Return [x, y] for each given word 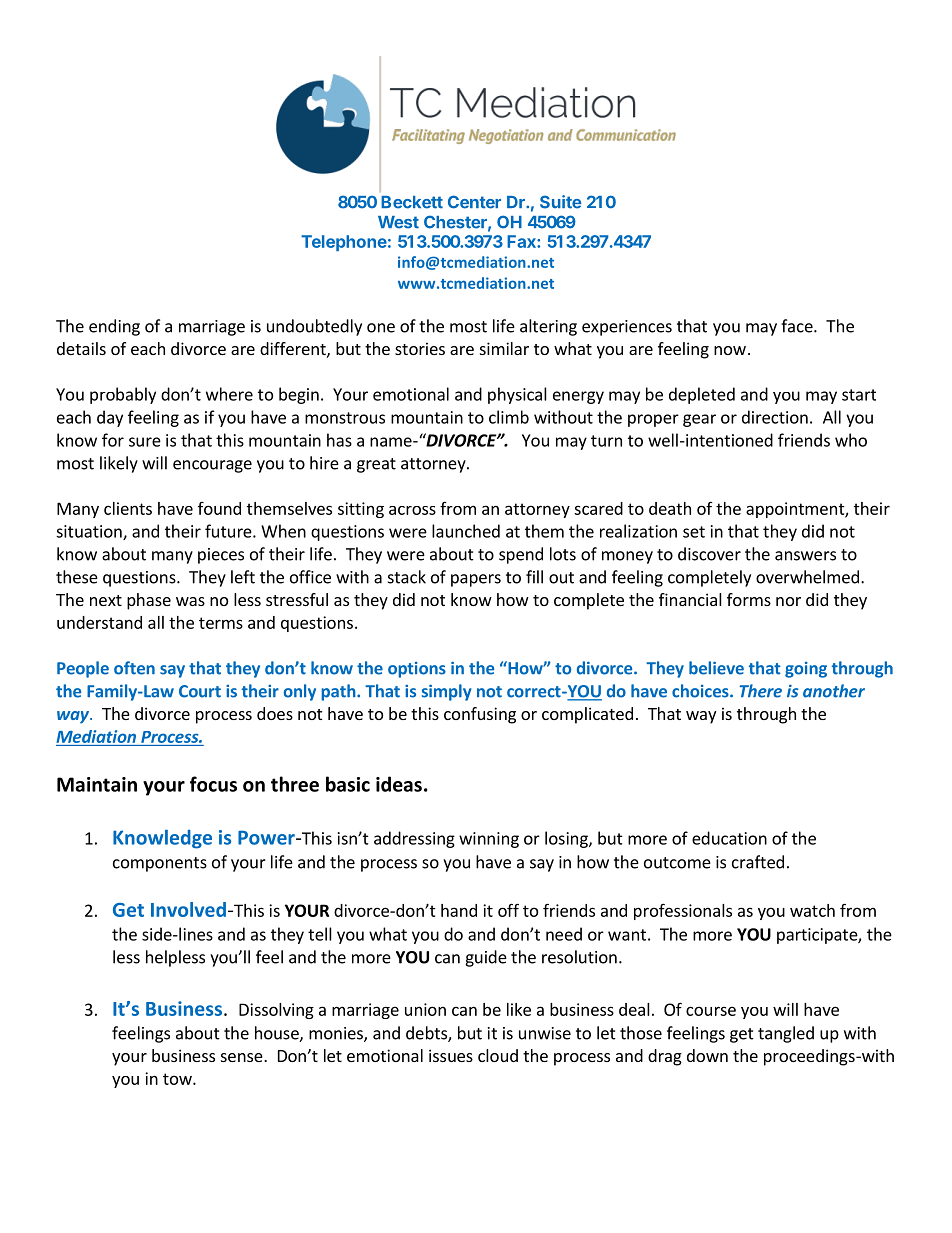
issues [451, 1055]
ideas [399, 784]
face [798, 326]
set [694, 532]
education [729, 838]
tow [178, 1079]
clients [128, 508]
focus [213, 784]
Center [474, 202]
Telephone [344, 243]
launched [466, 531]
